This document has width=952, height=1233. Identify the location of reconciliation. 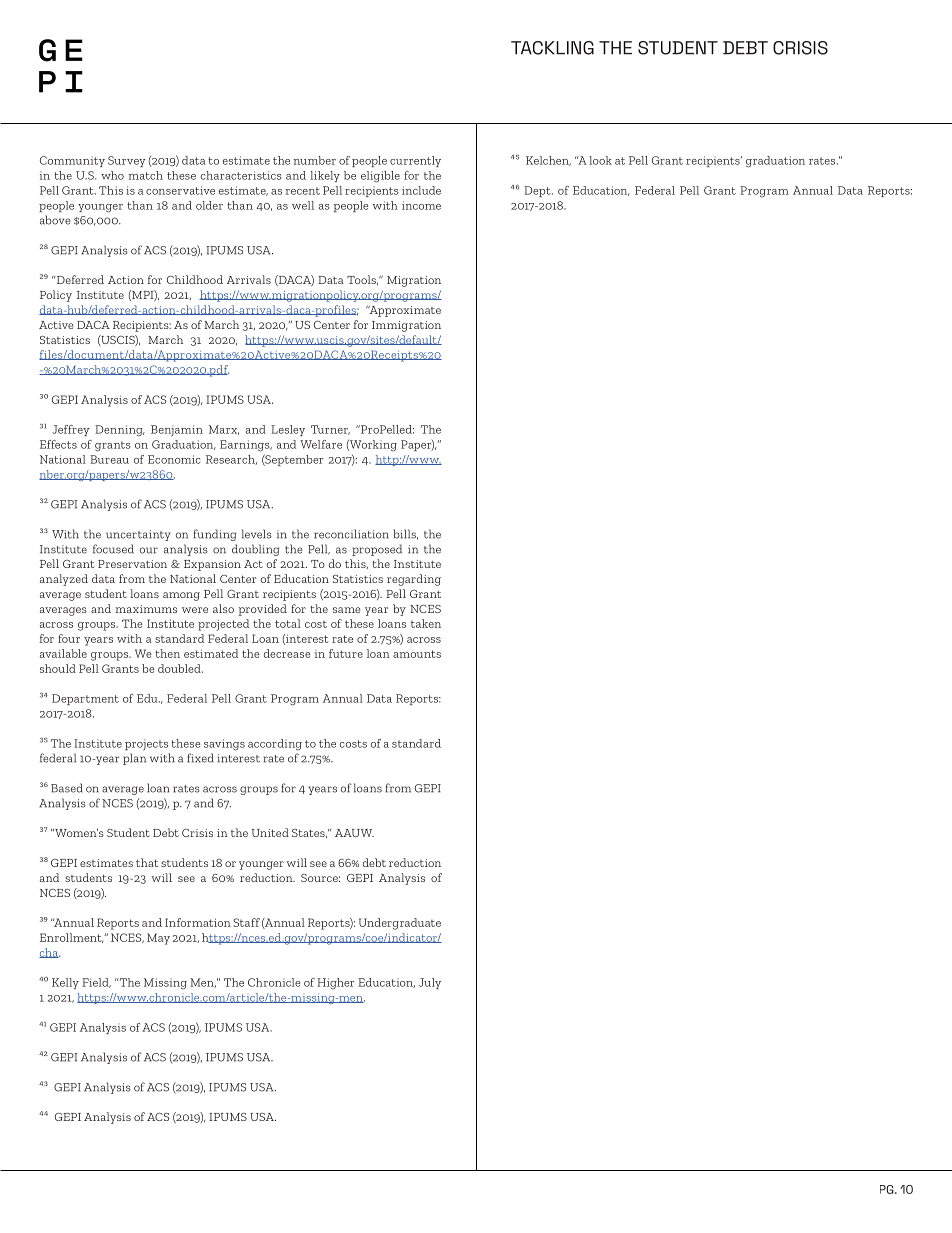
(351, 534).
